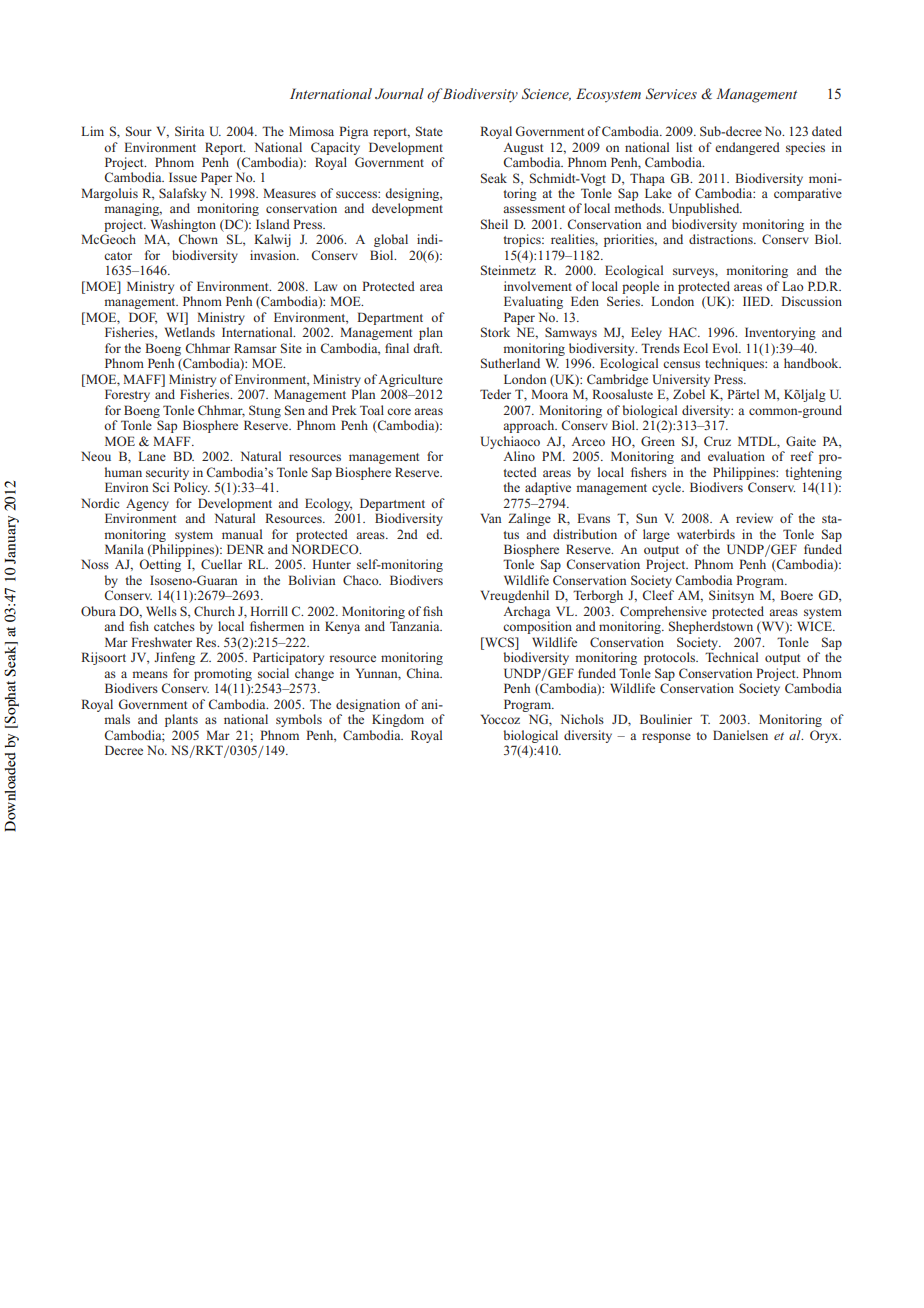 Image resolution: width=924 pixels, height=1308 pixels. What do you see at coordinates (362, 580) in the document?
I see `Chaco` at bounding box center [362, 580].
